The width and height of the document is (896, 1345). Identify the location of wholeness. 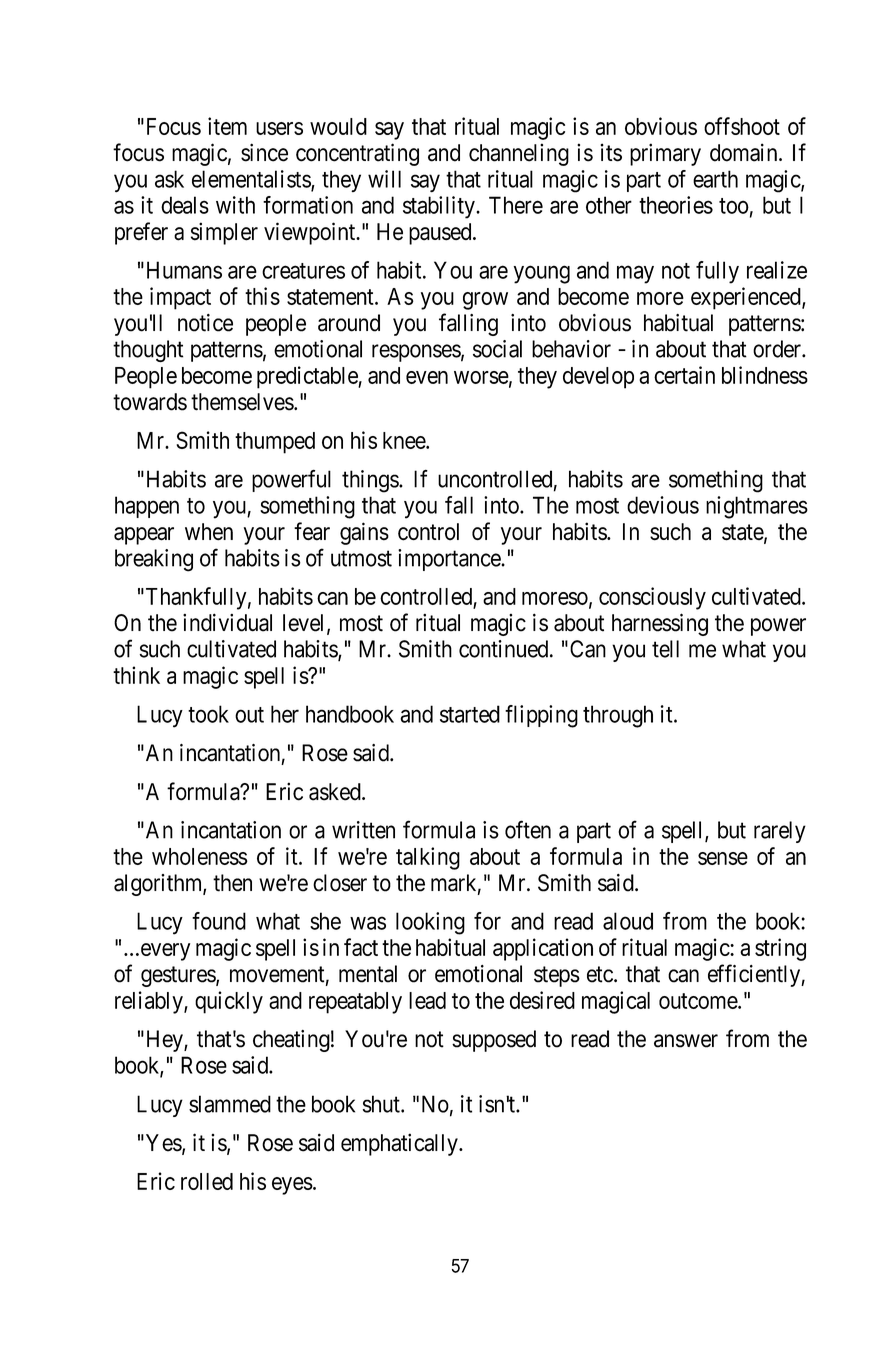
(200, 856).
